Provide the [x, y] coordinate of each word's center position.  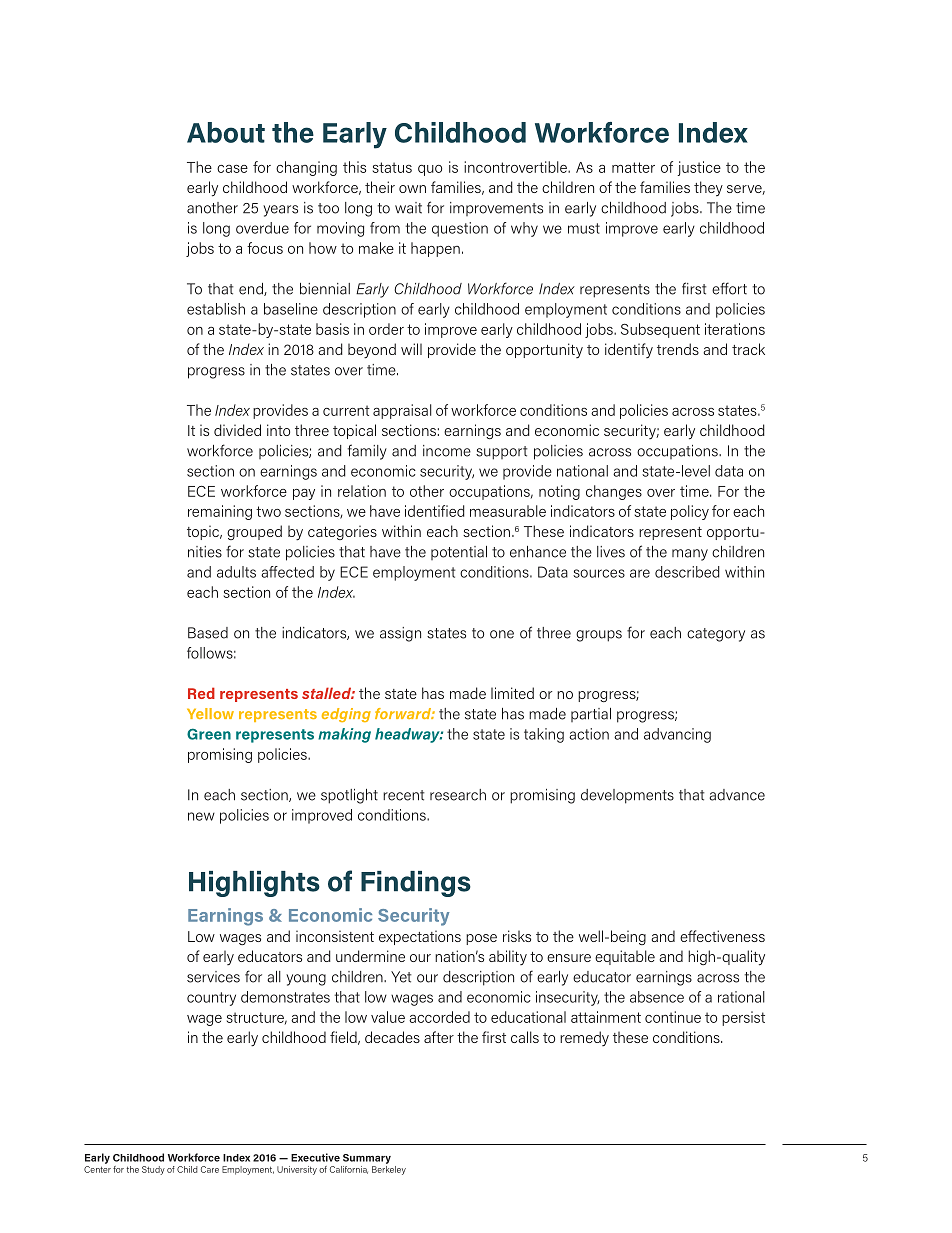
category [716, 635]
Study [153, 1170]
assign [400, 634]
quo [430, 170]
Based [208, 633]
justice [699, 168]
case [232, 169]
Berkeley [389, 1169]
